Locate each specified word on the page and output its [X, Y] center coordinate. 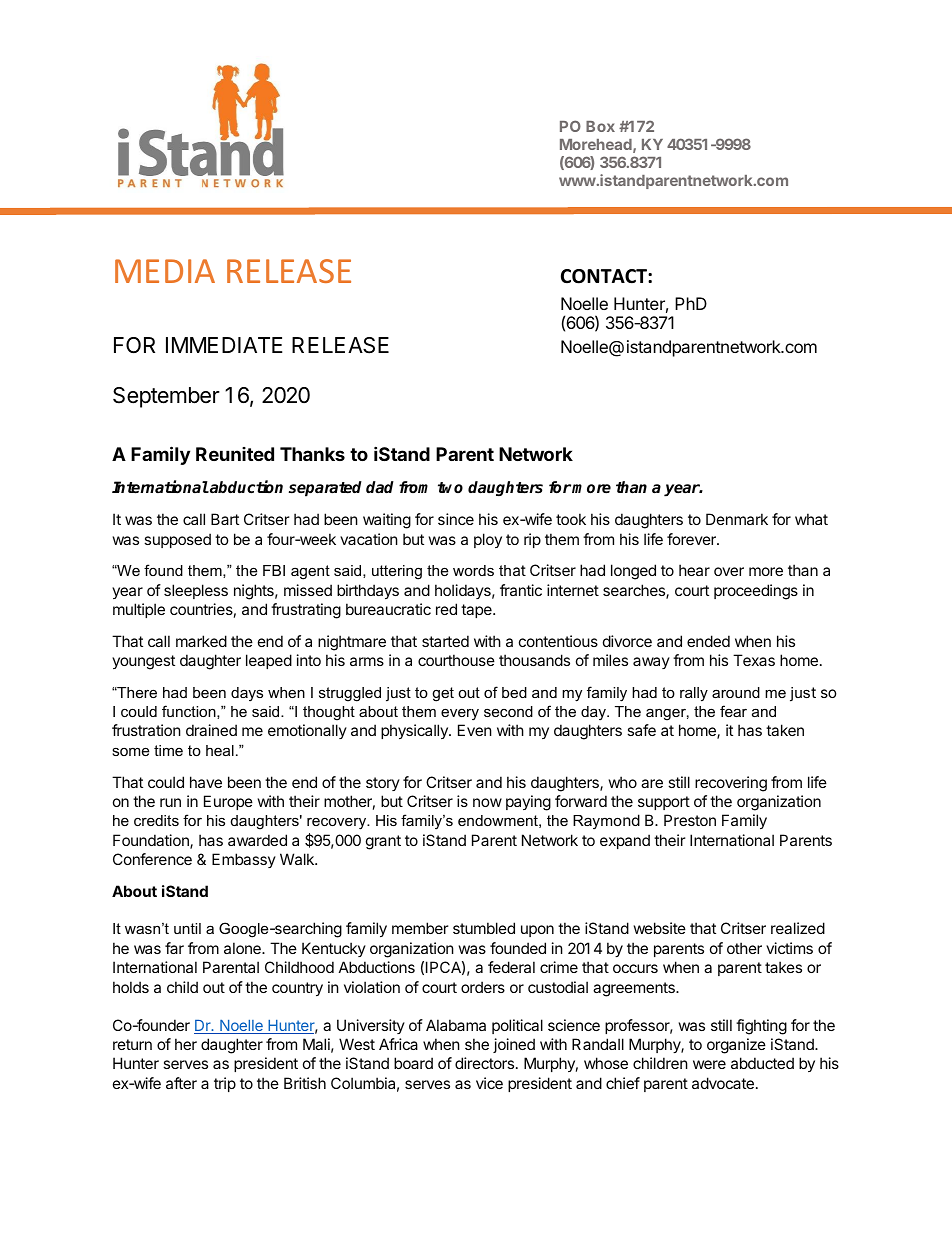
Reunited [235, 454]
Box [600, 126]
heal [220, 750]
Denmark [737, 519]
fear [733, 711]
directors [484, 1063]
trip [225, 1084]
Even [475, 730]
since [456, 519]
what [811, 519]
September [166, 397]
